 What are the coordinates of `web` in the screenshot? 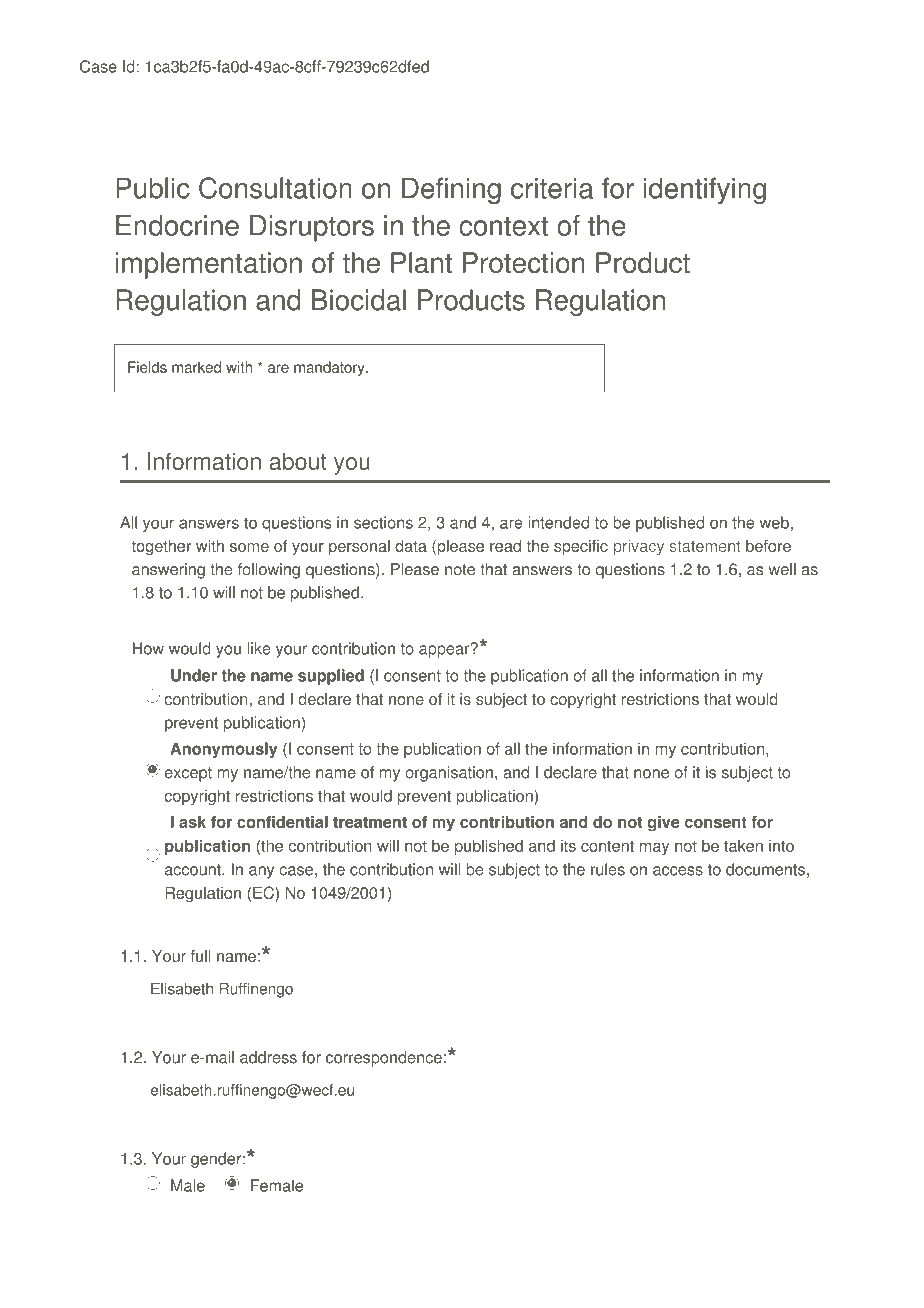 It's located at (774, 522).
